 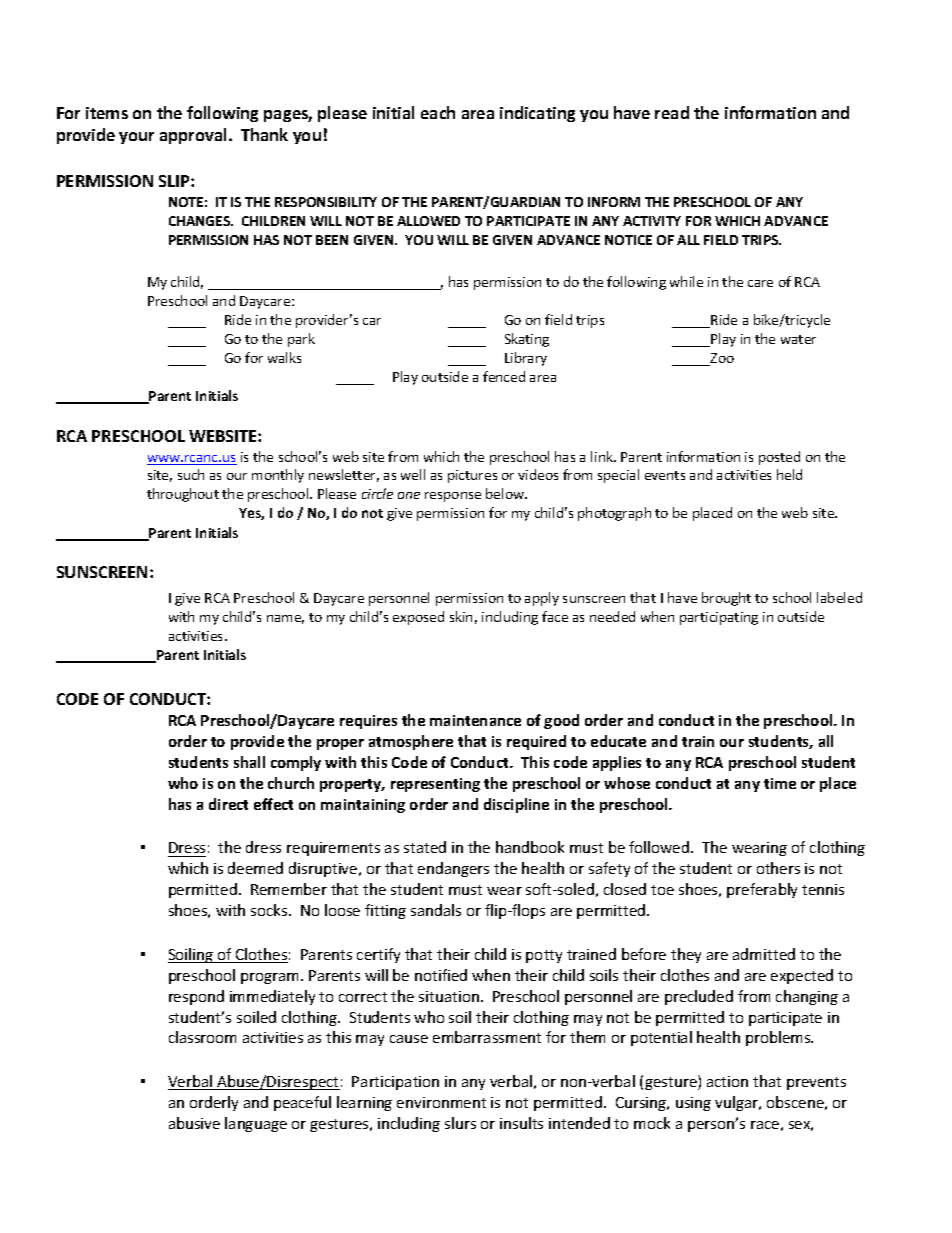 What do you see at coordinates (453, 869) in the document?
I see `endangers` at bounding box center [453, 869].
